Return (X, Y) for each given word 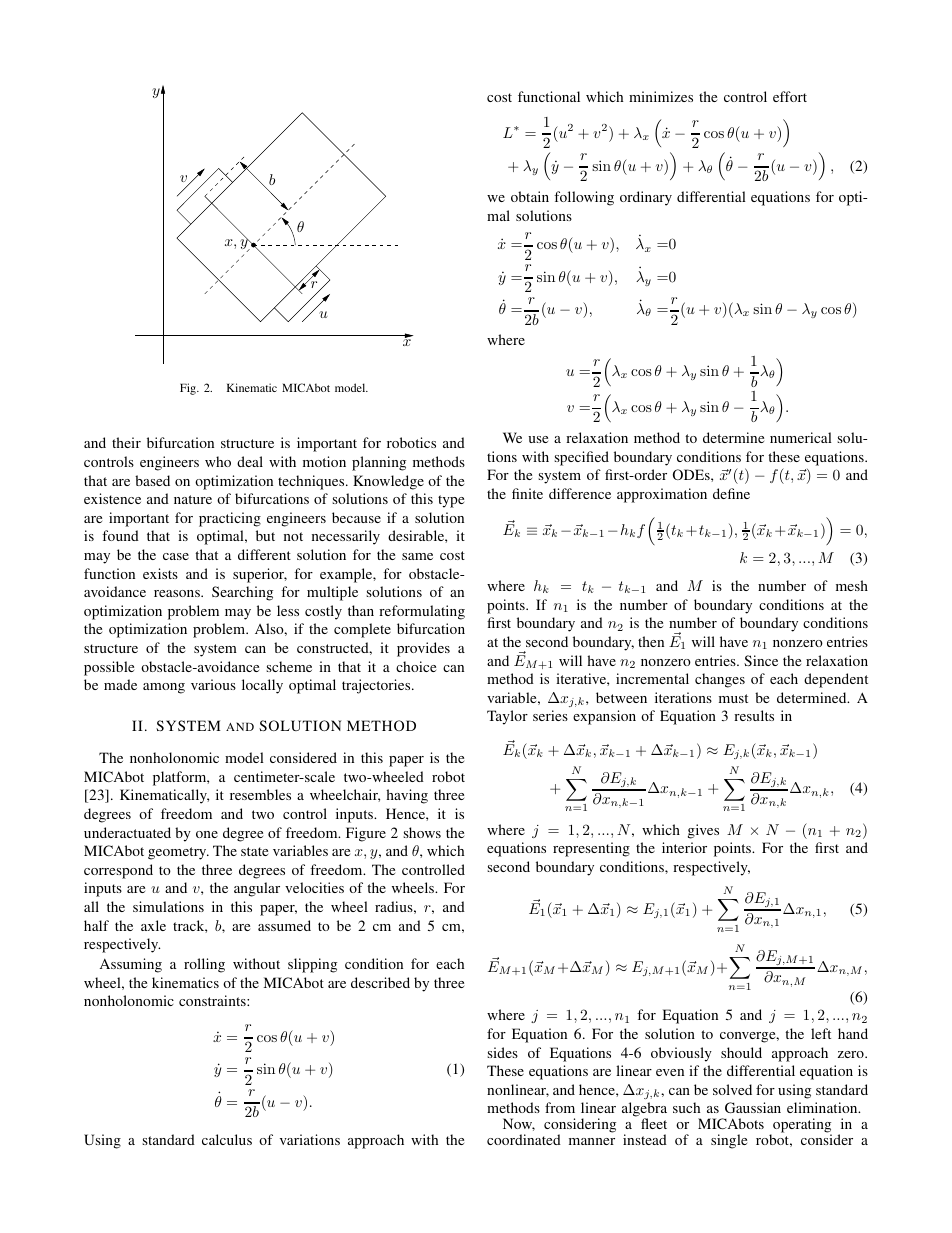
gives (703, 831)
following (584, 198)
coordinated (524, 1139)
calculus (227, 1139)
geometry (178, 853)
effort (790, 96)
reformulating (422, 612)
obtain (530, 196)
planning (379, 463)
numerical (801, 437)
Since (761, 660)
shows (422, 832)
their (126, 442)
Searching (242, 593)
